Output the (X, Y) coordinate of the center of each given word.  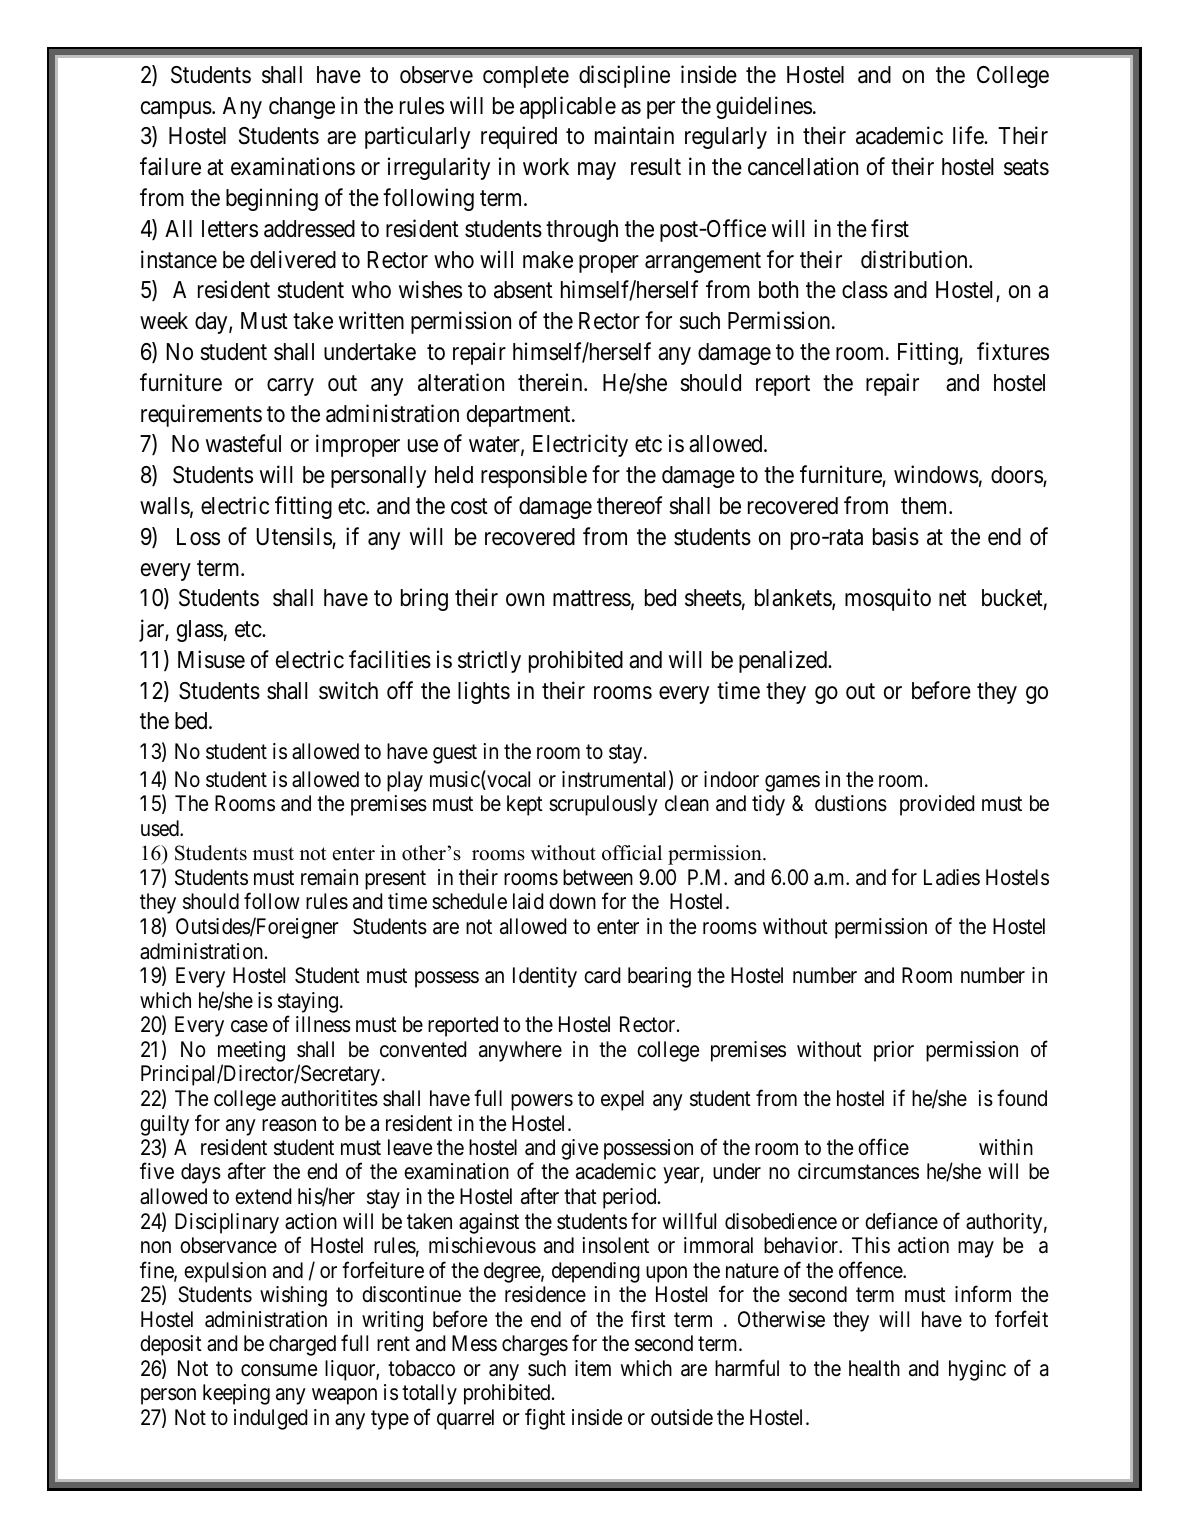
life (969, 135)
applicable (568, 107)
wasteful (243, 443)
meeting (251, 1051)
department (520, 416)
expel (622, 1100)
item (593, 1368)
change (302, 108)
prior (894, 1051)
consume (279, 1370)
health (874, 1368)
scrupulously (603, 805)
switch (348, 690)
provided (937, 805)
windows (936, 474)
